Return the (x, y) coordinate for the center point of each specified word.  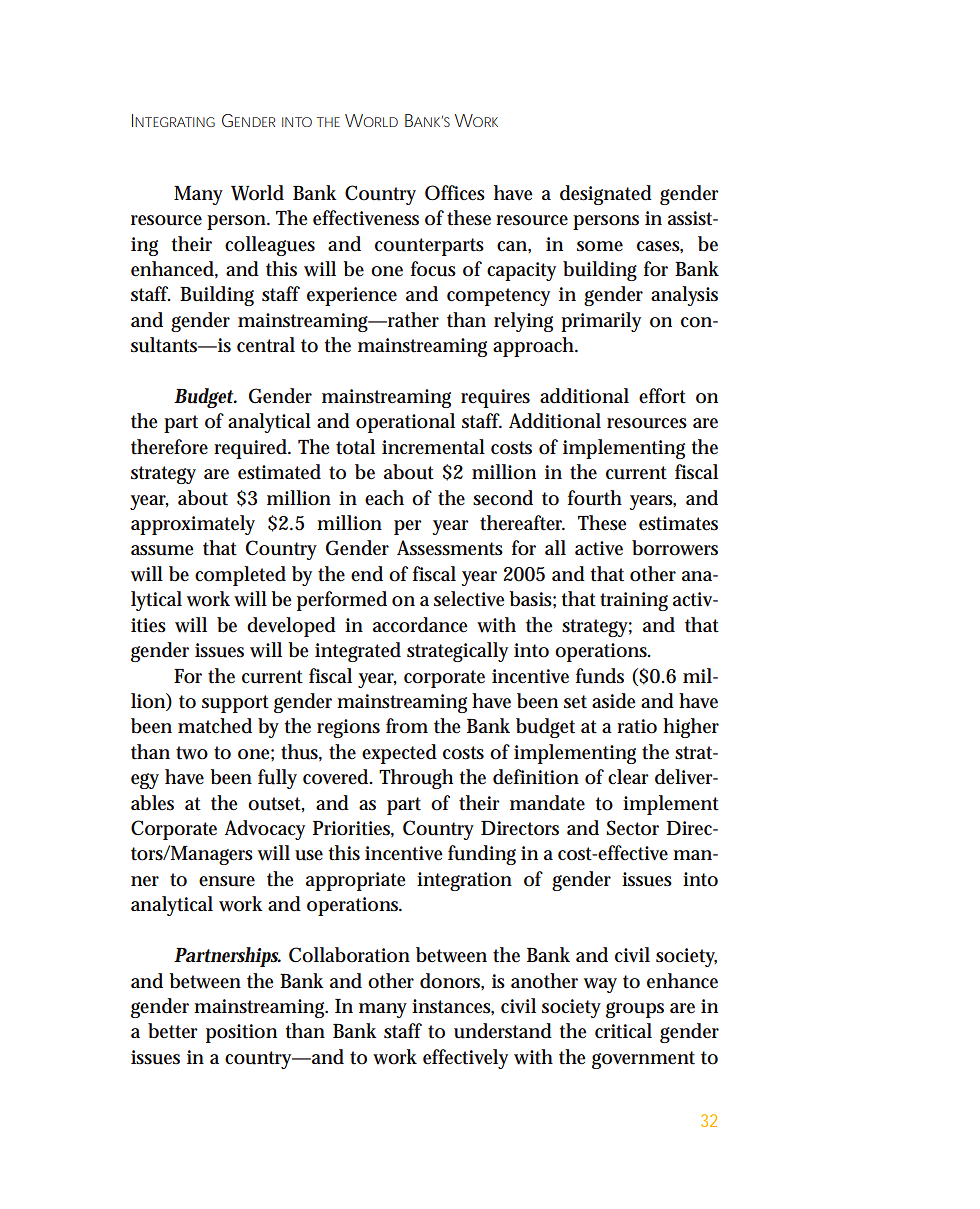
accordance (420, 625)
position (241, 1033)
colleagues (270, 246)
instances (453, 1007)
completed (240, 576)
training (634, 601)
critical (623, 1031)
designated (606, 195)
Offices (455, 193)
